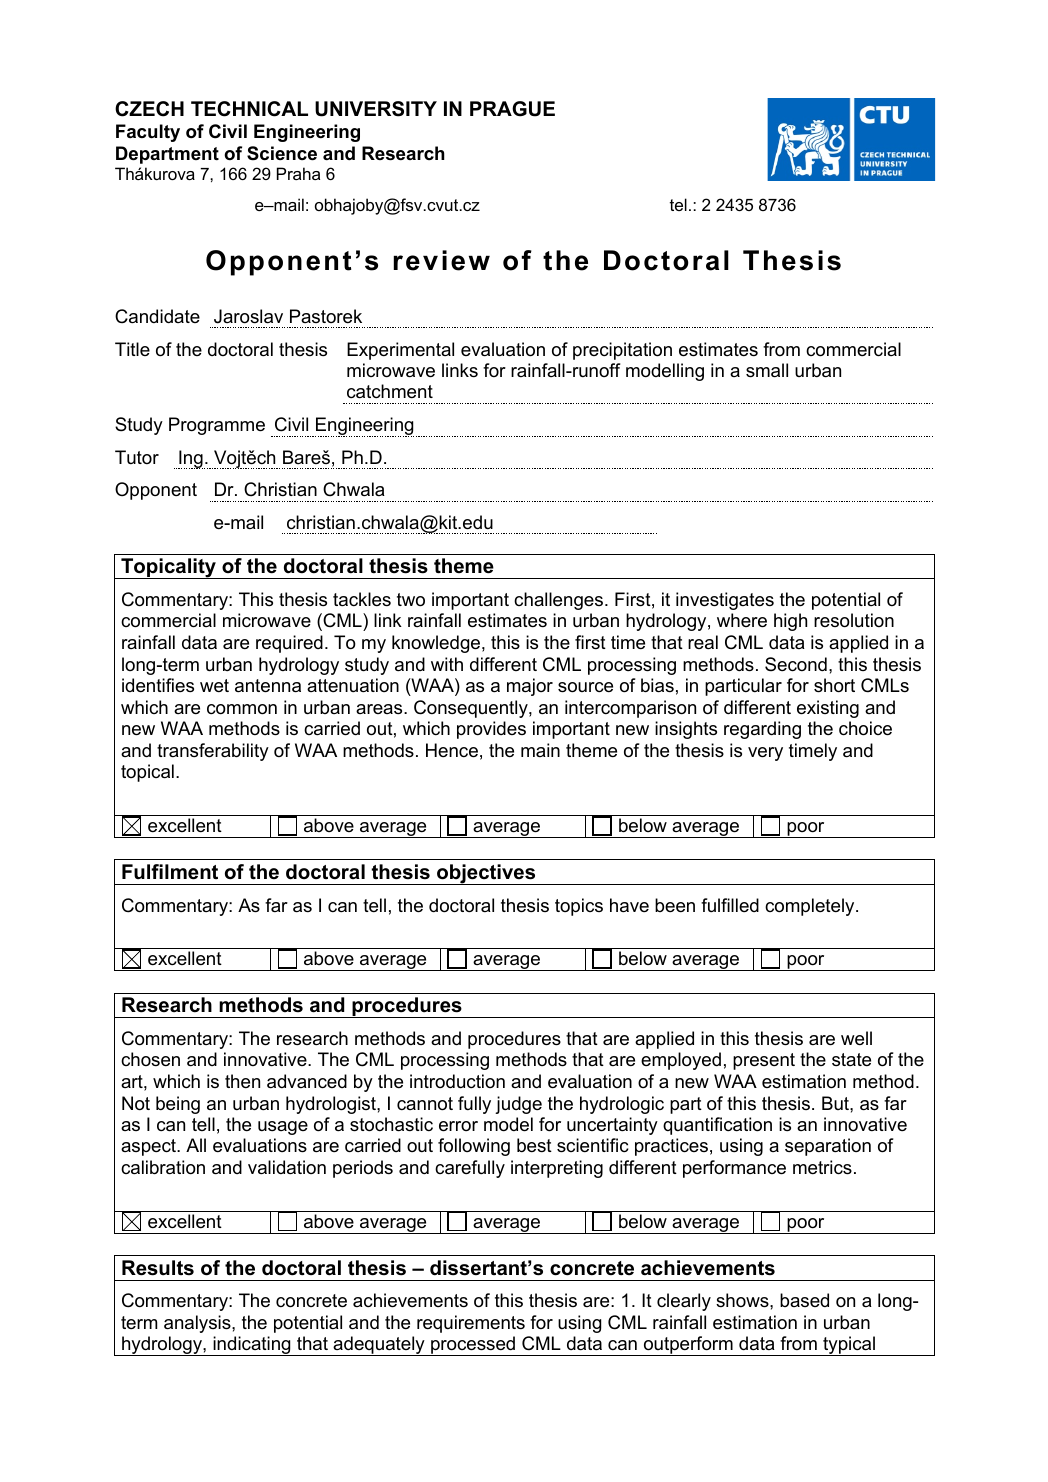  I want to click on catchment, so click(390, 391).
